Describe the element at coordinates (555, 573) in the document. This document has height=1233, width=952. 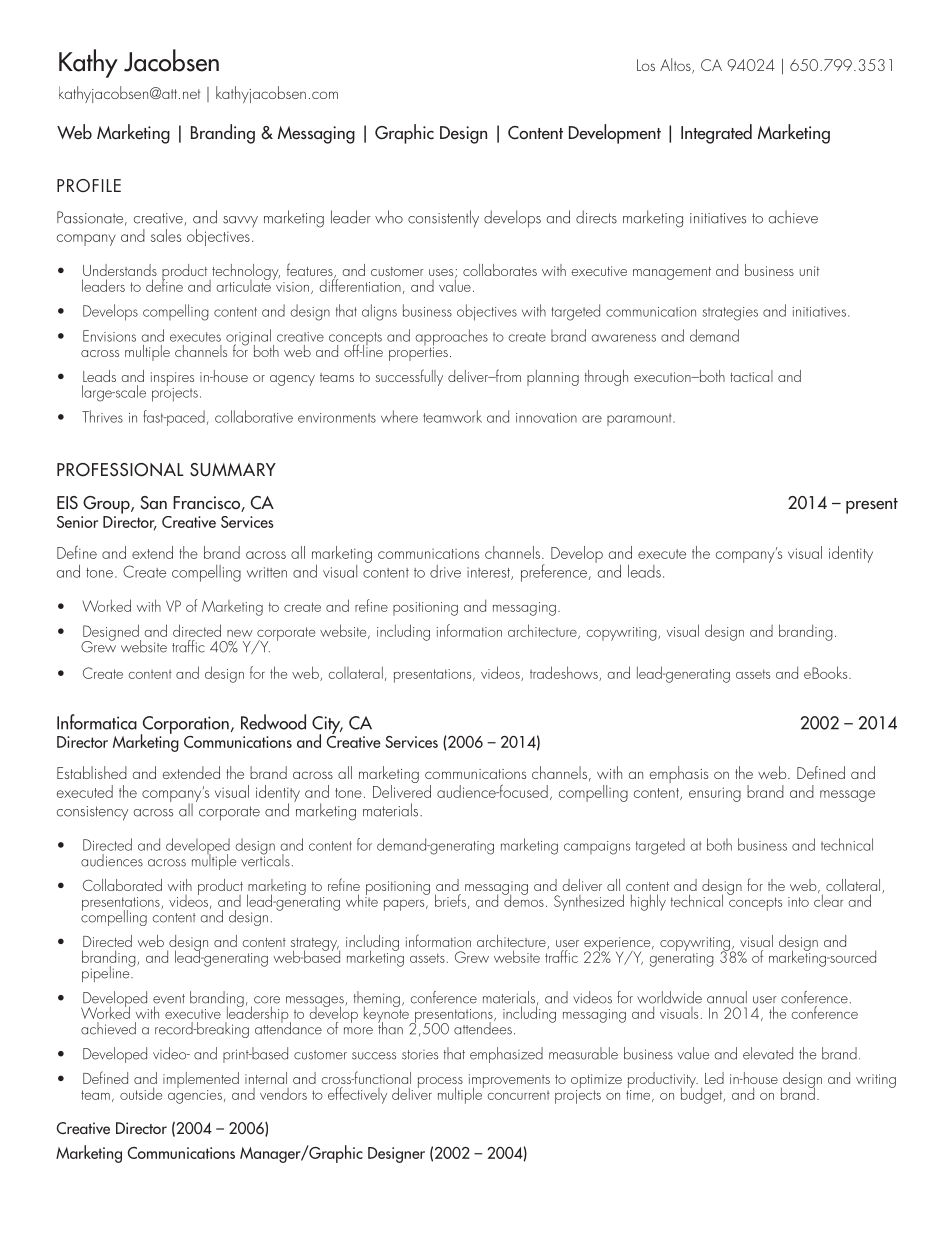
I see `preference` at that location.
